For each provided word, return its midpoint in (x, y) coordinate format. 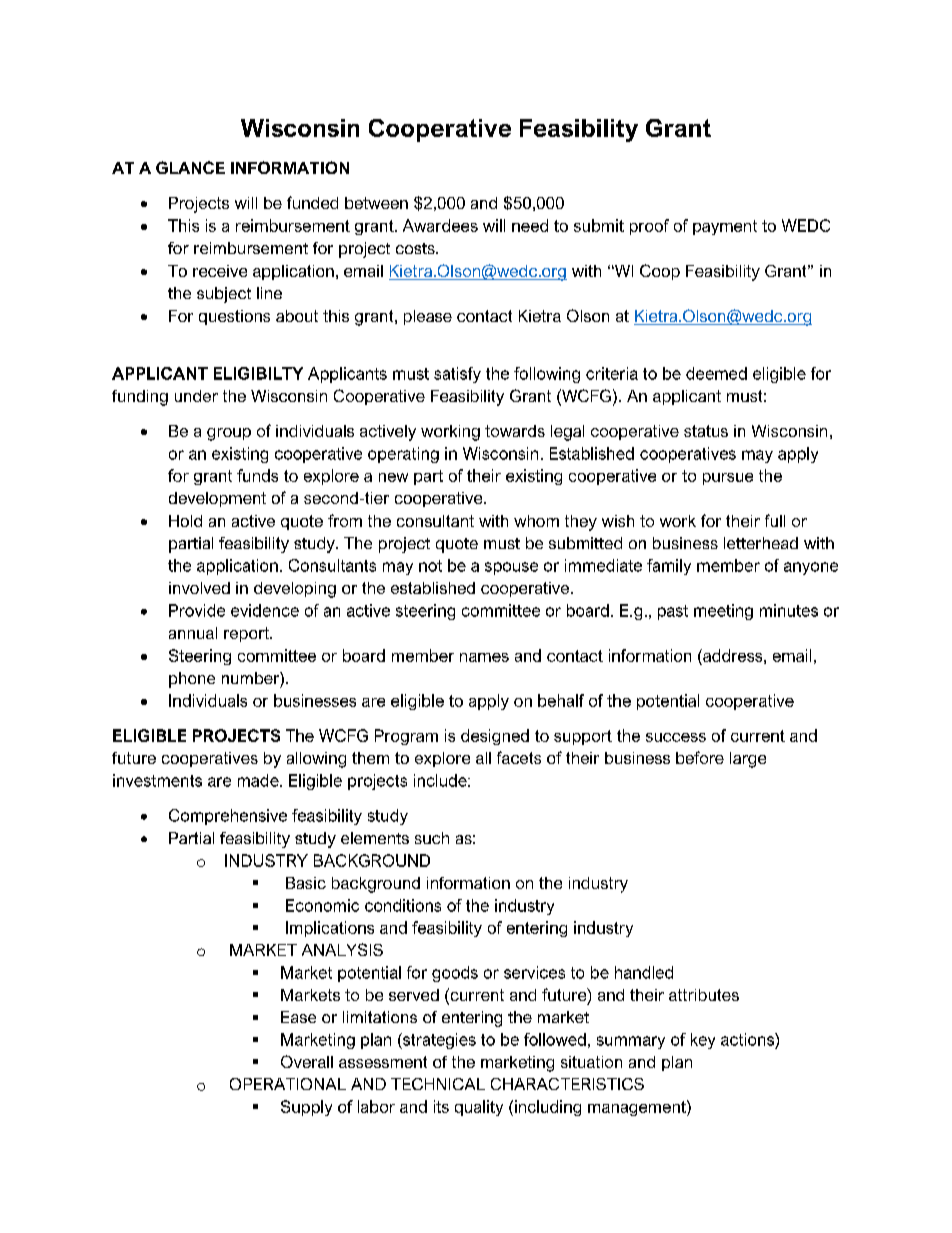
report (247, 634)
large (748, 760)
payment (725, 227)
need (530, 225)
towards (515, 431)
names (484, 657)
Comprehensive (228, 817)
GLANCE (190, 167)
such (432, 838)
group (229, 434)
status (706, 431)
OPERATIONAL (288, 1084)
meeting (723, 612)
